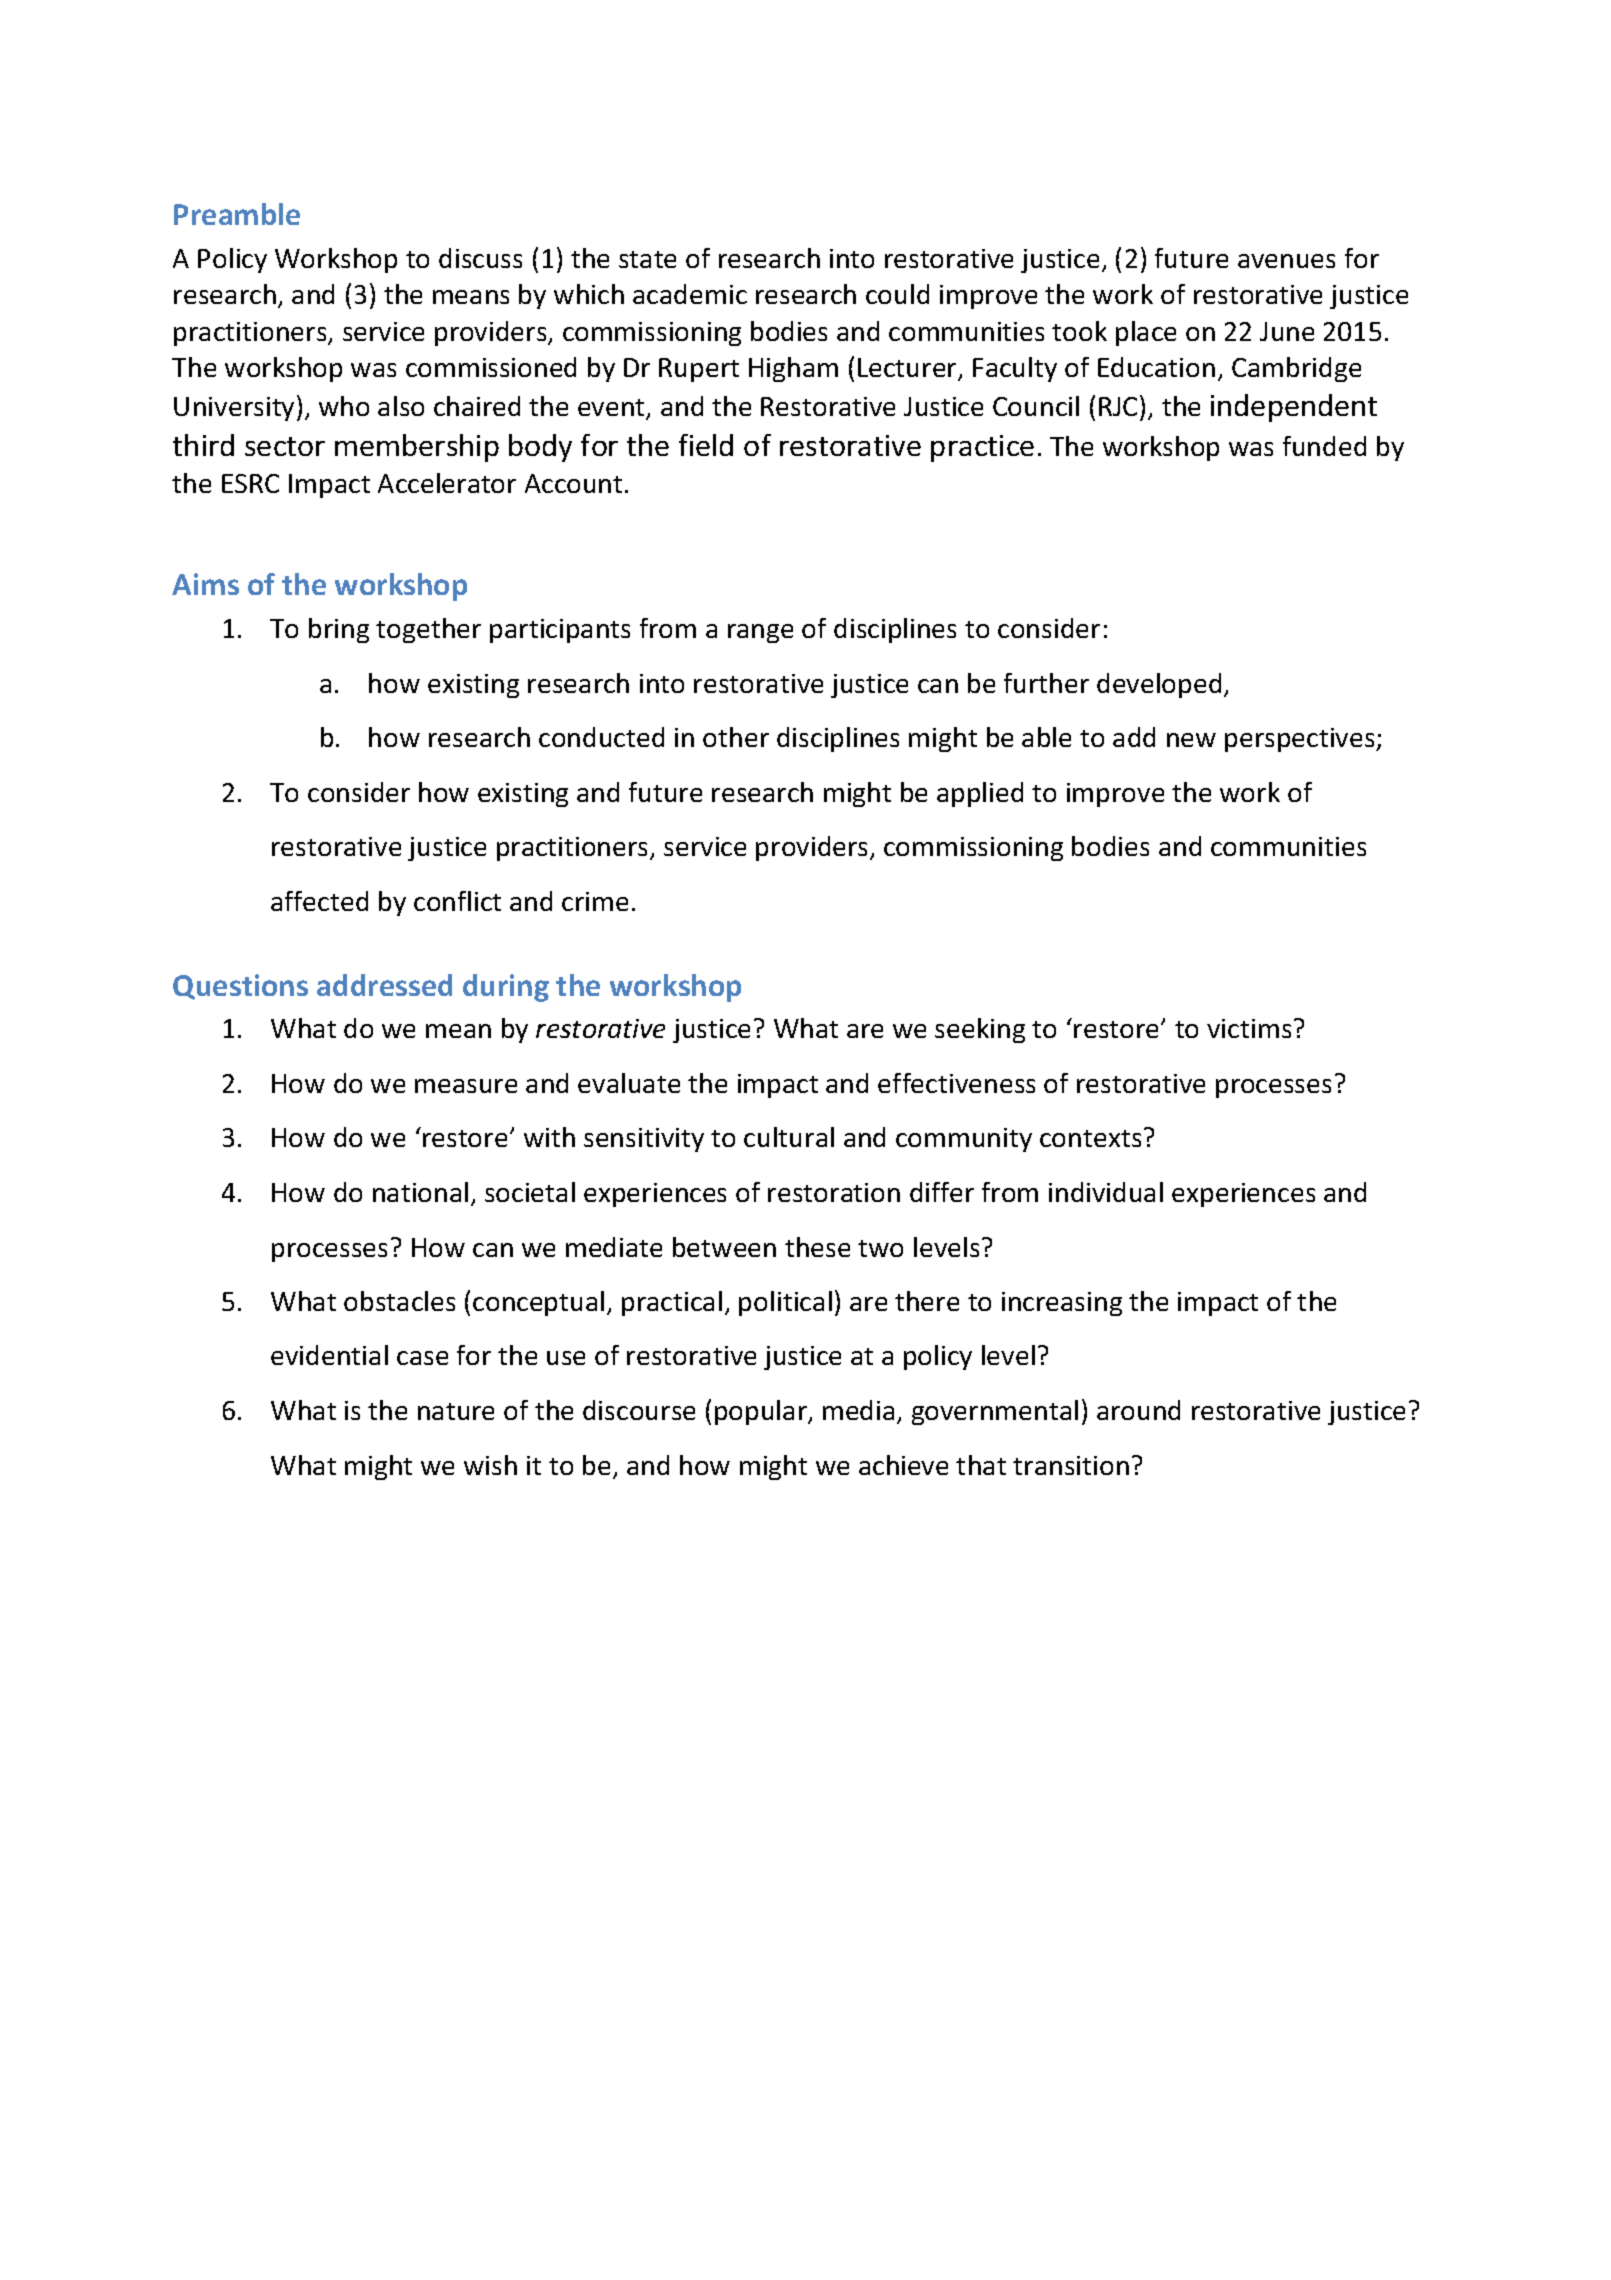 This screenshot has width=1611, height=2280. What do you see at coordinates (456, 1411) in the screenshot?
I see `nature` at bounding box center [456, 1411].
